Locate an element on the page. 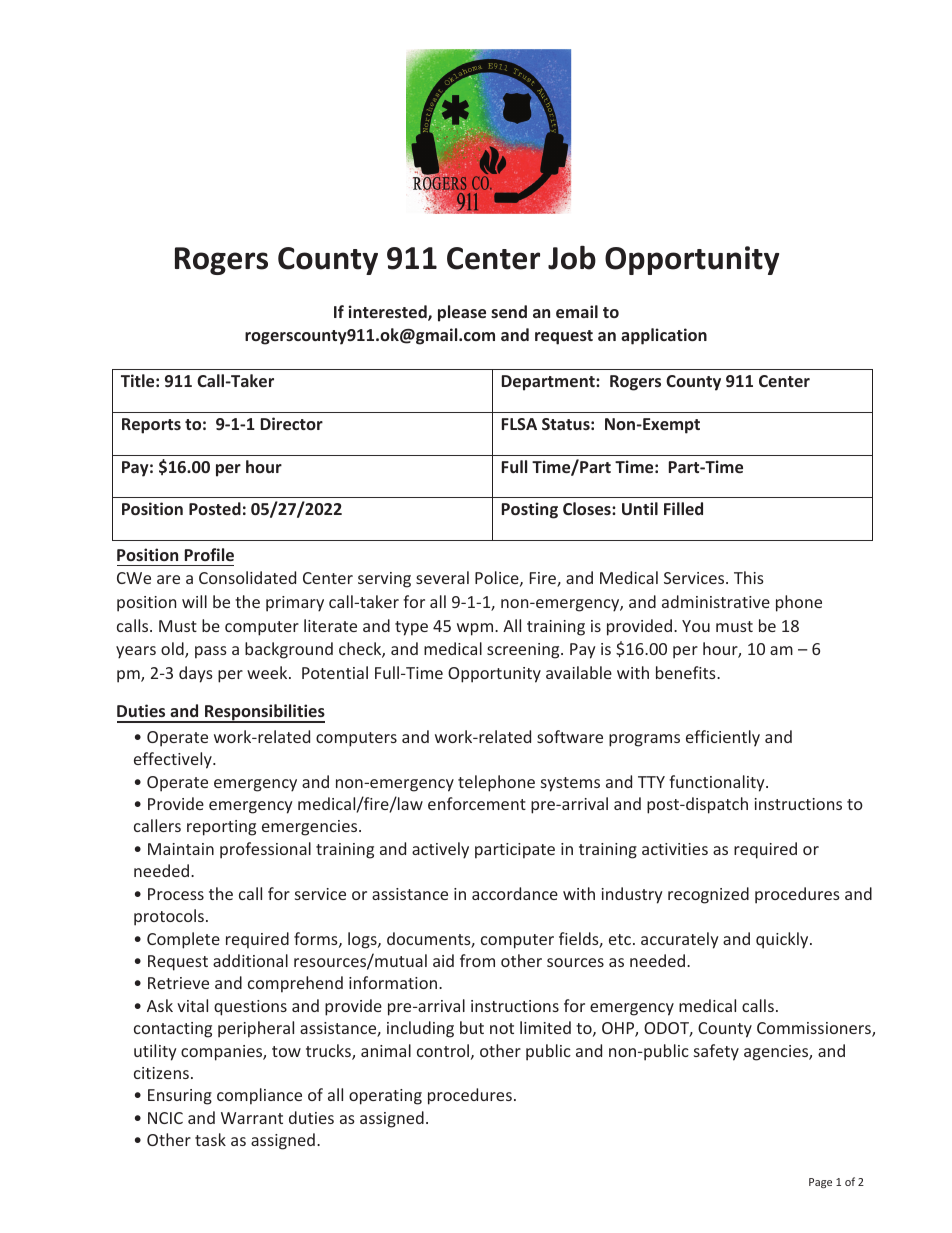  Responsibilities is located at coordinates (264, 713).
